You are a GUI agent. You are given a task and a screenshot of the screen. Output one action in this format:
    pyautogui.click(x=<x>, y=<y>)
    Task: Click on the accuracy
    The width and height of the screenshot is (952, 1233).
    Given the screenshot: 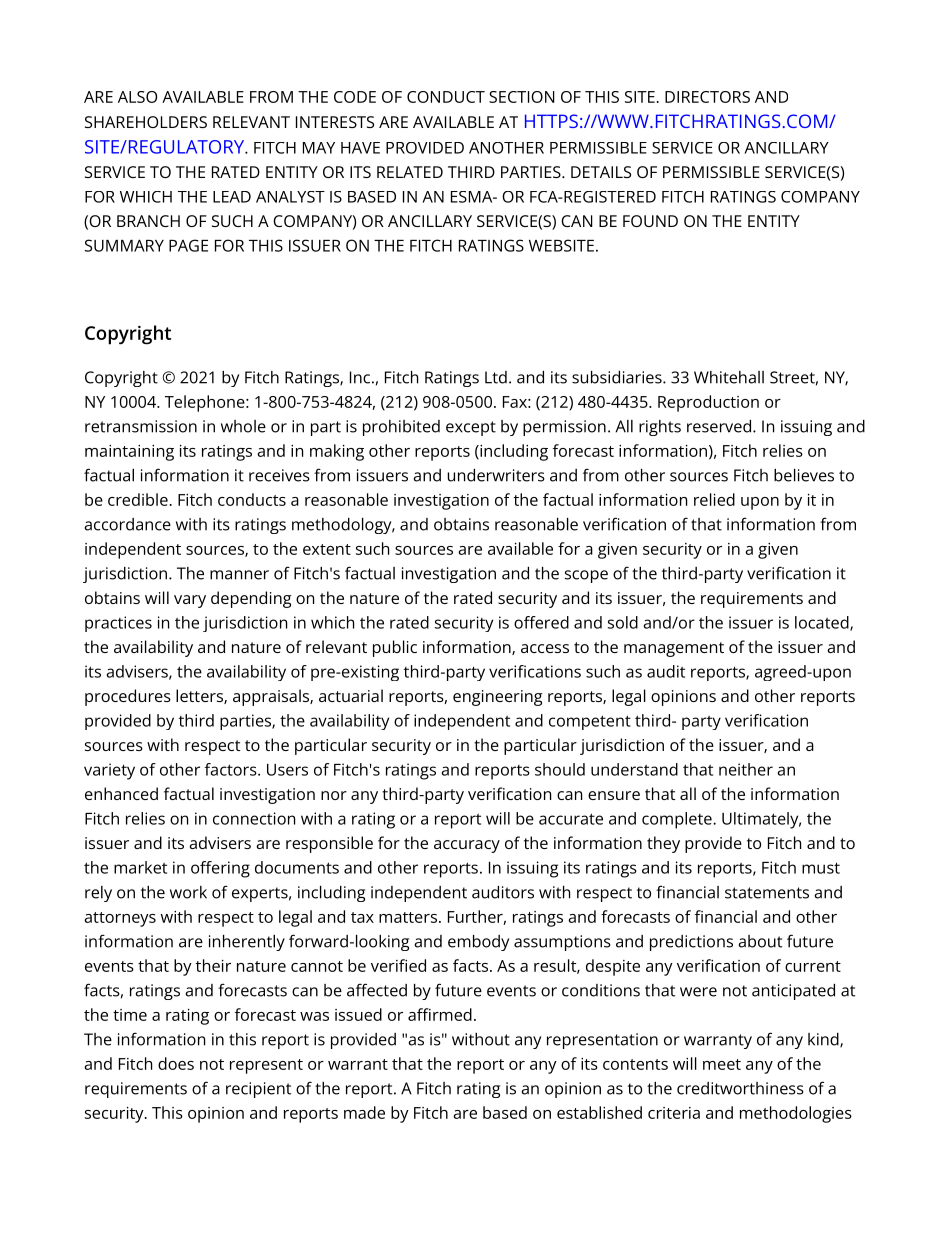 What is the action you would take?
    pyautogui.click(x=467, y=846)
